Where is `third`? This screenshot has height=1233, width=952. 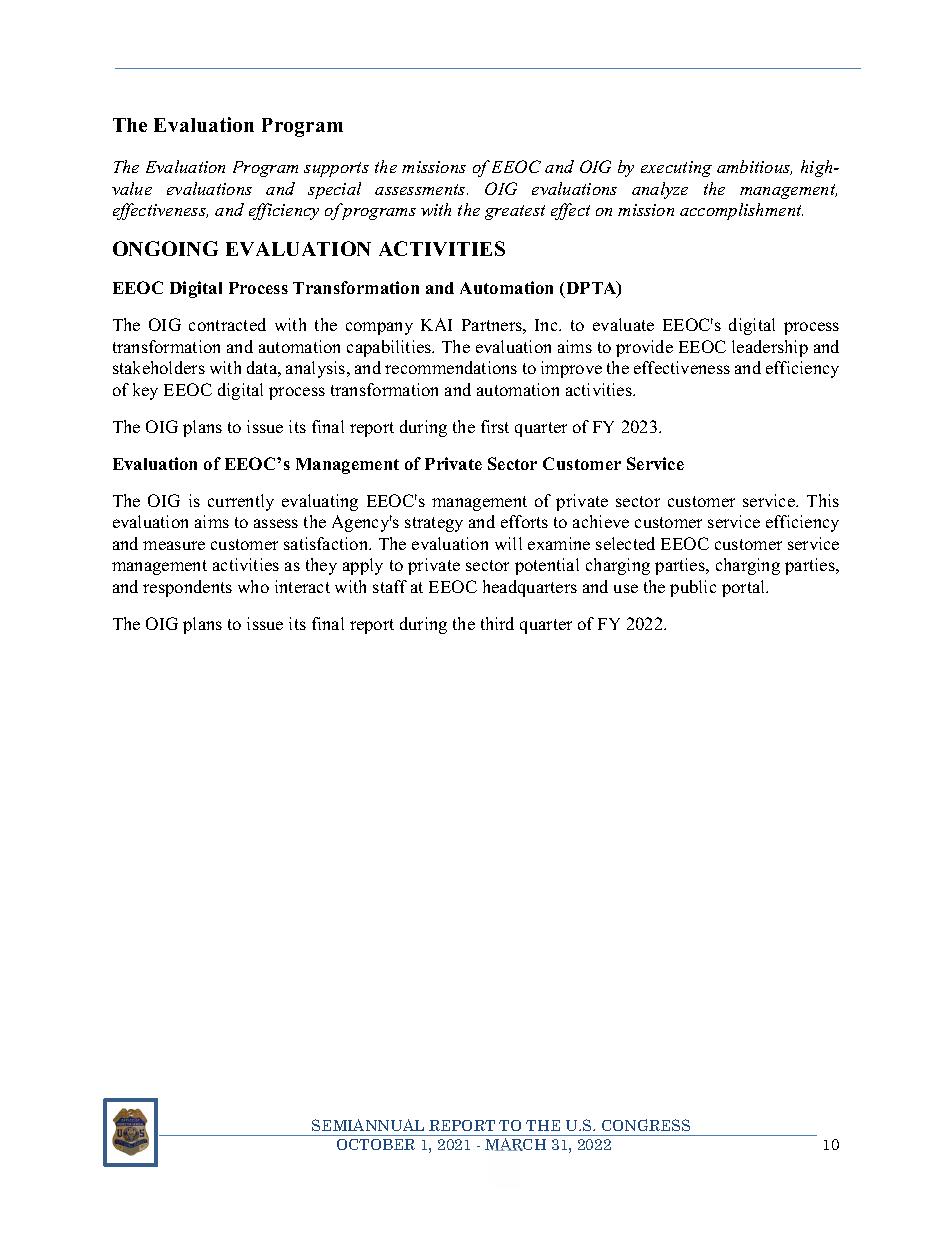 third is located at coordinates (497, 623).
